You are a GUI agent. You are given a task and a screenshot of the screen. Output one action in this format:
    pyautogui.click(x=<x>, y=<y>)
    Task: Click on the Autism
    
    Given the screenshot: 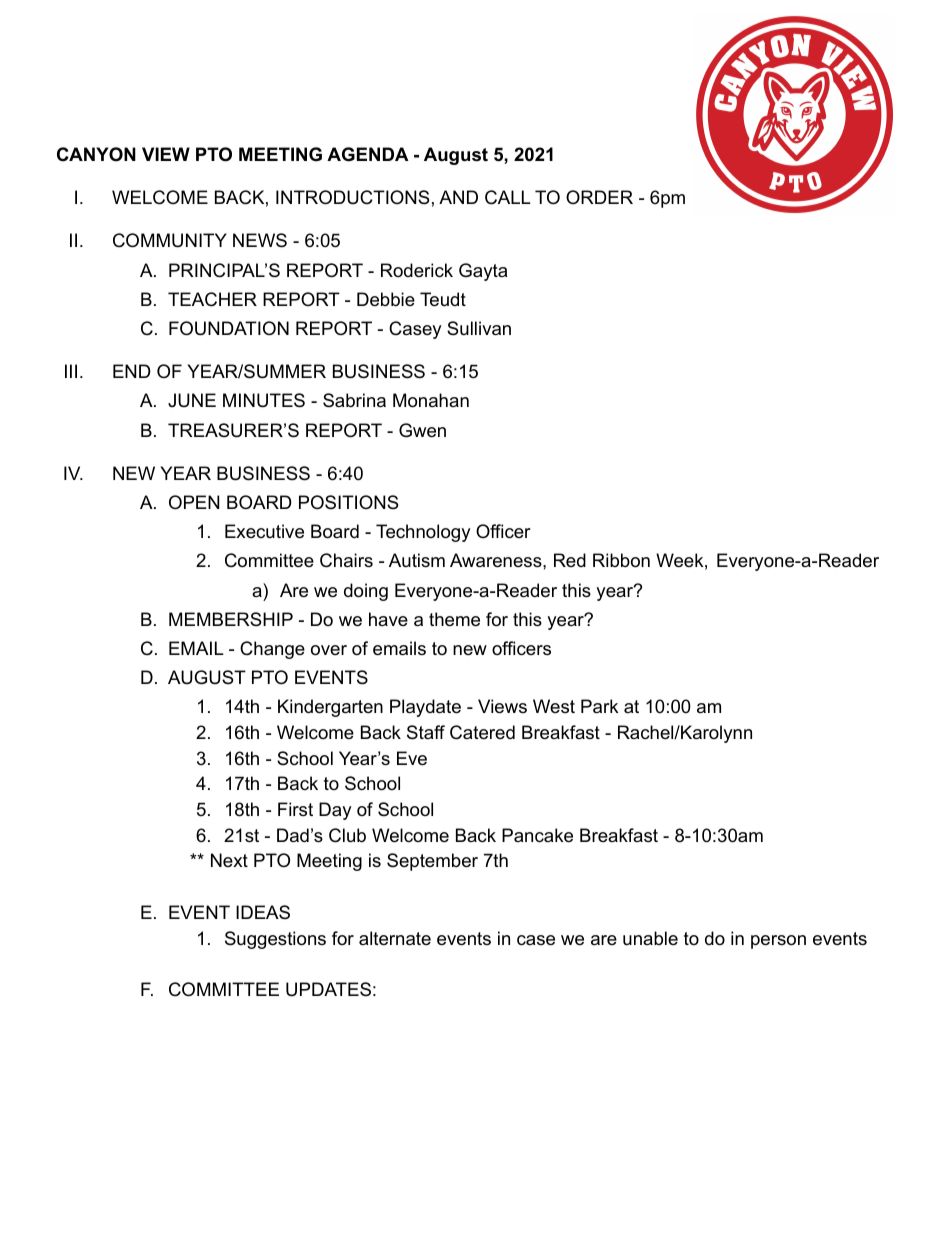 What is the action you would take?
    pyautogui.click(x=417, y=560)
